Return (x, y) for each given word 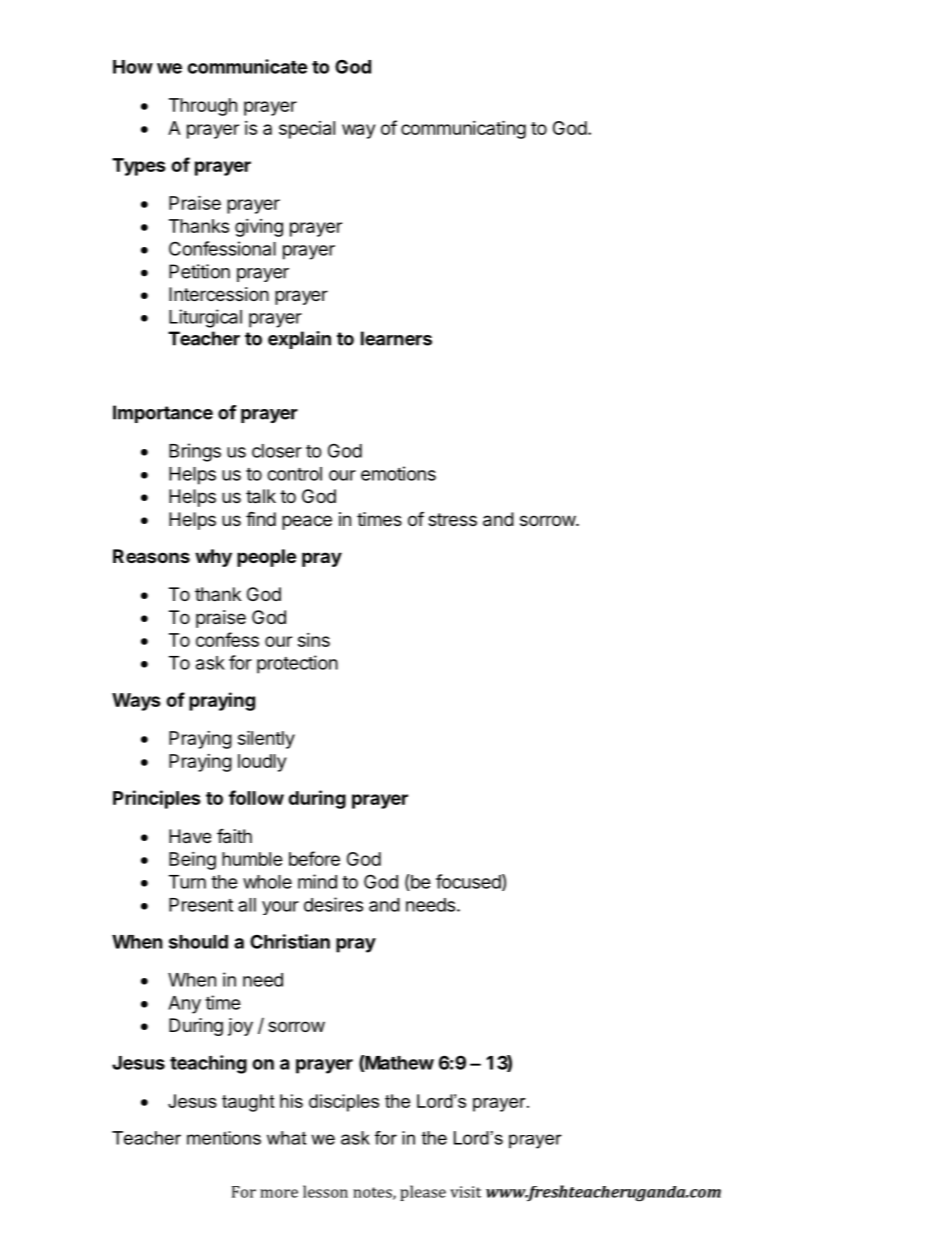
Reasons (151, 556)
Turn (187, 882)
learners (396, 338)
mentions (224, 1138)
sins (314, 640)
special (307, 130)
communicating (463, 129)
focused (468, 881)
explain (299, 340)
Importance (163, 414)
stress (452, 519)
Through (203, 107)
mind (317, 881)
